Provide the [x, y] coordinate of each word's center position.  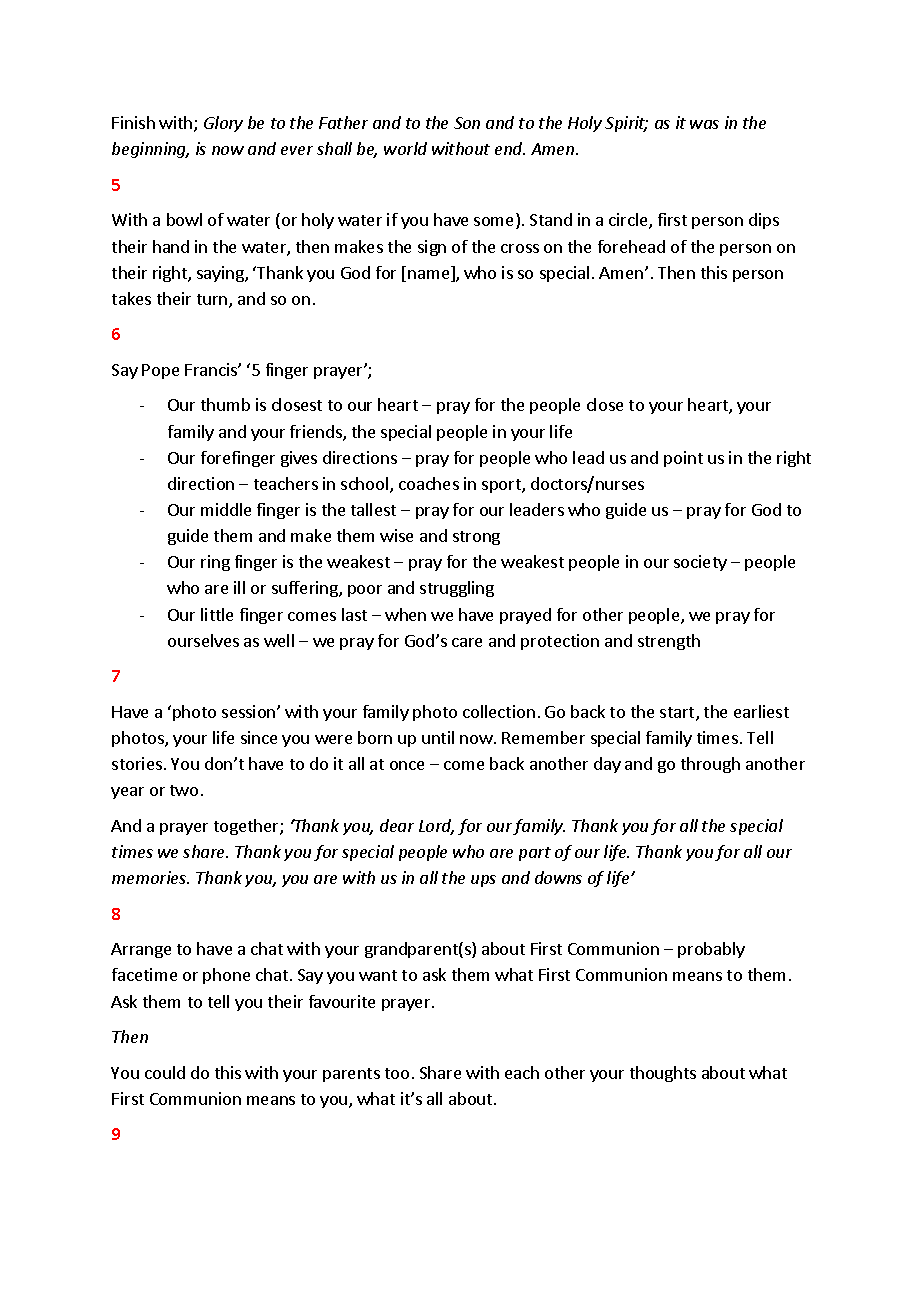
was [704, 124]
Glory [223, 124]
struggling [457, 589]
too [397, 1073]
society [700, 563]
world [405, 148]
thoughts [663, 1074]
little [217, 614]
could [165, 1072]
